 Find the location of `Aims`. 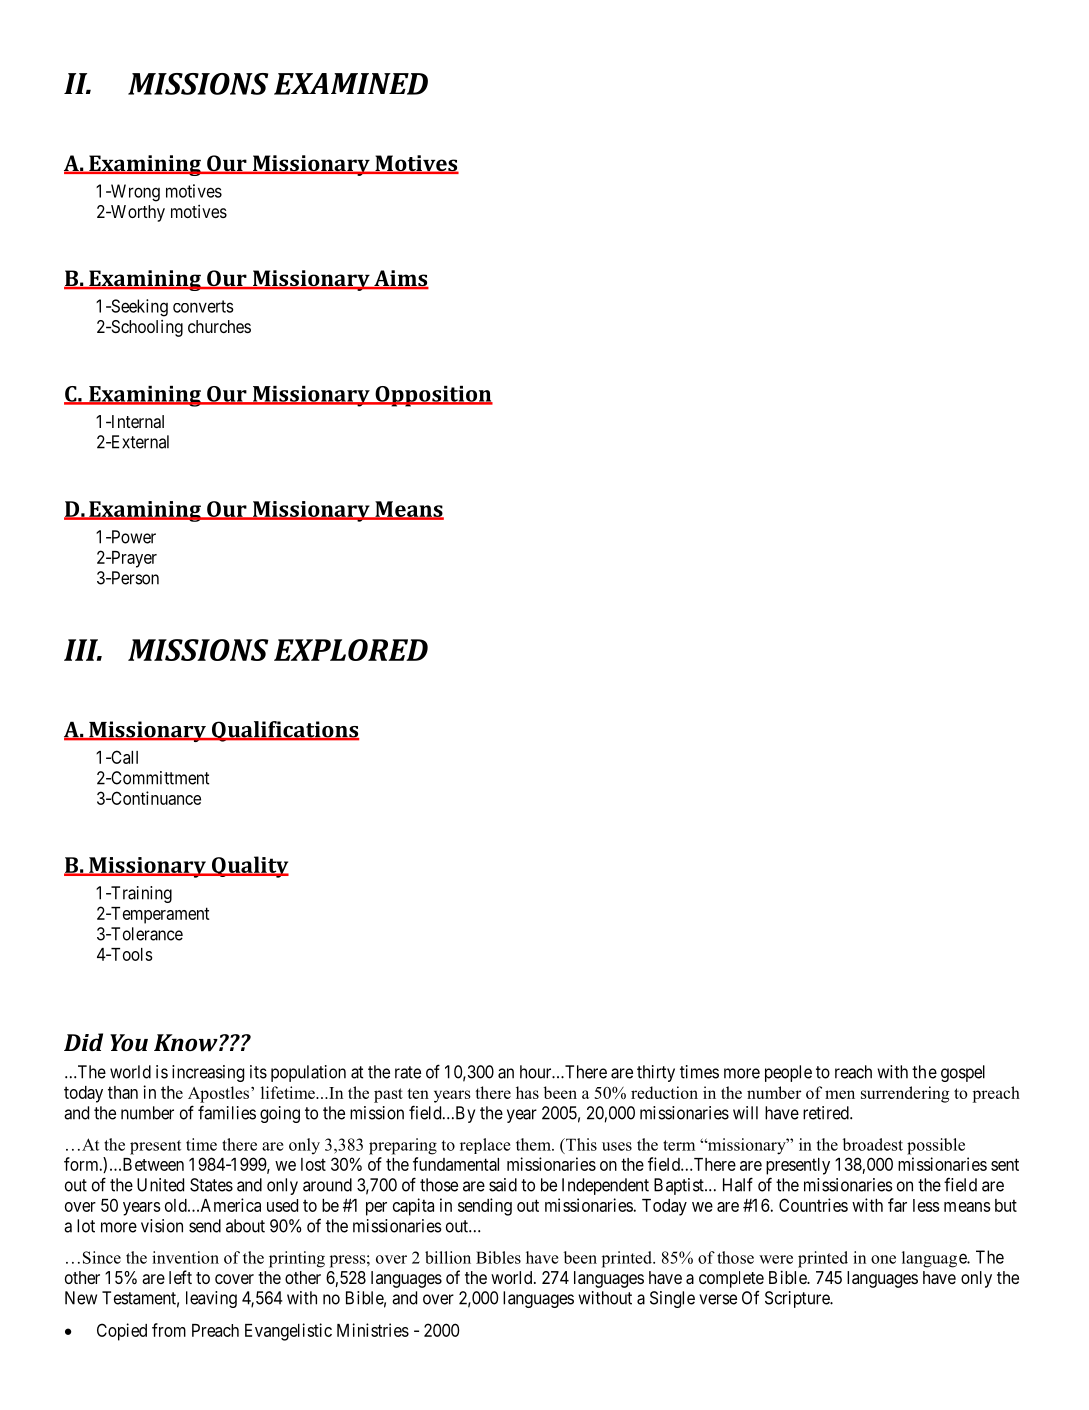

Aims is located at coordinates (400, 279).
